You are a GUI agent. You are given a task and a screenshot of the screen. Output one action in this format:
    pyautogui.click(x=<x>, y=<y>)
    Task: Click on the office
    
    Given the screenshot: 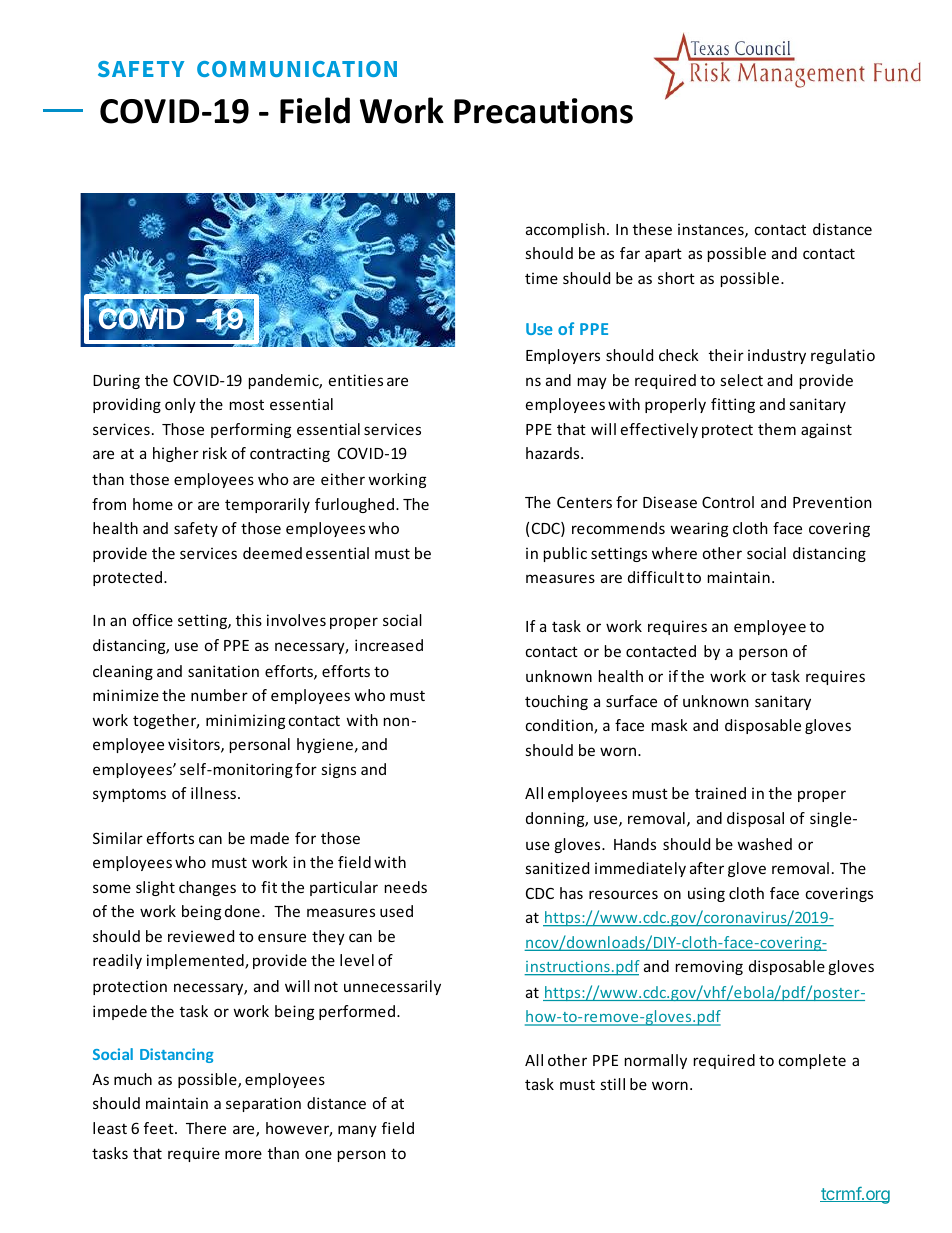 What is the action you would take?
    pyautogui.click(x=153, y=620)
